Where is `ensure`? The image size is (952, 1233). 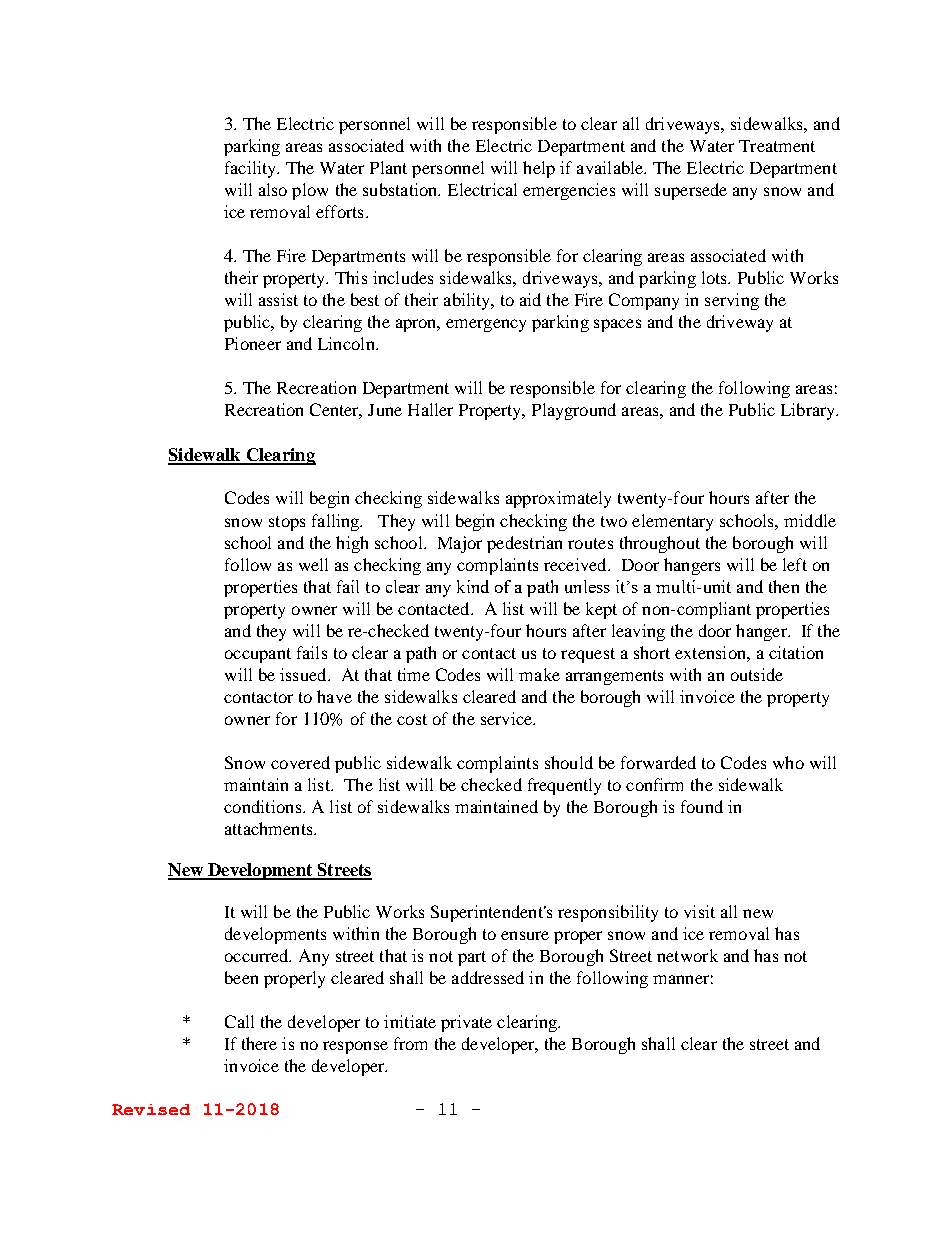
ensure is located at coordinates (525, 935).
